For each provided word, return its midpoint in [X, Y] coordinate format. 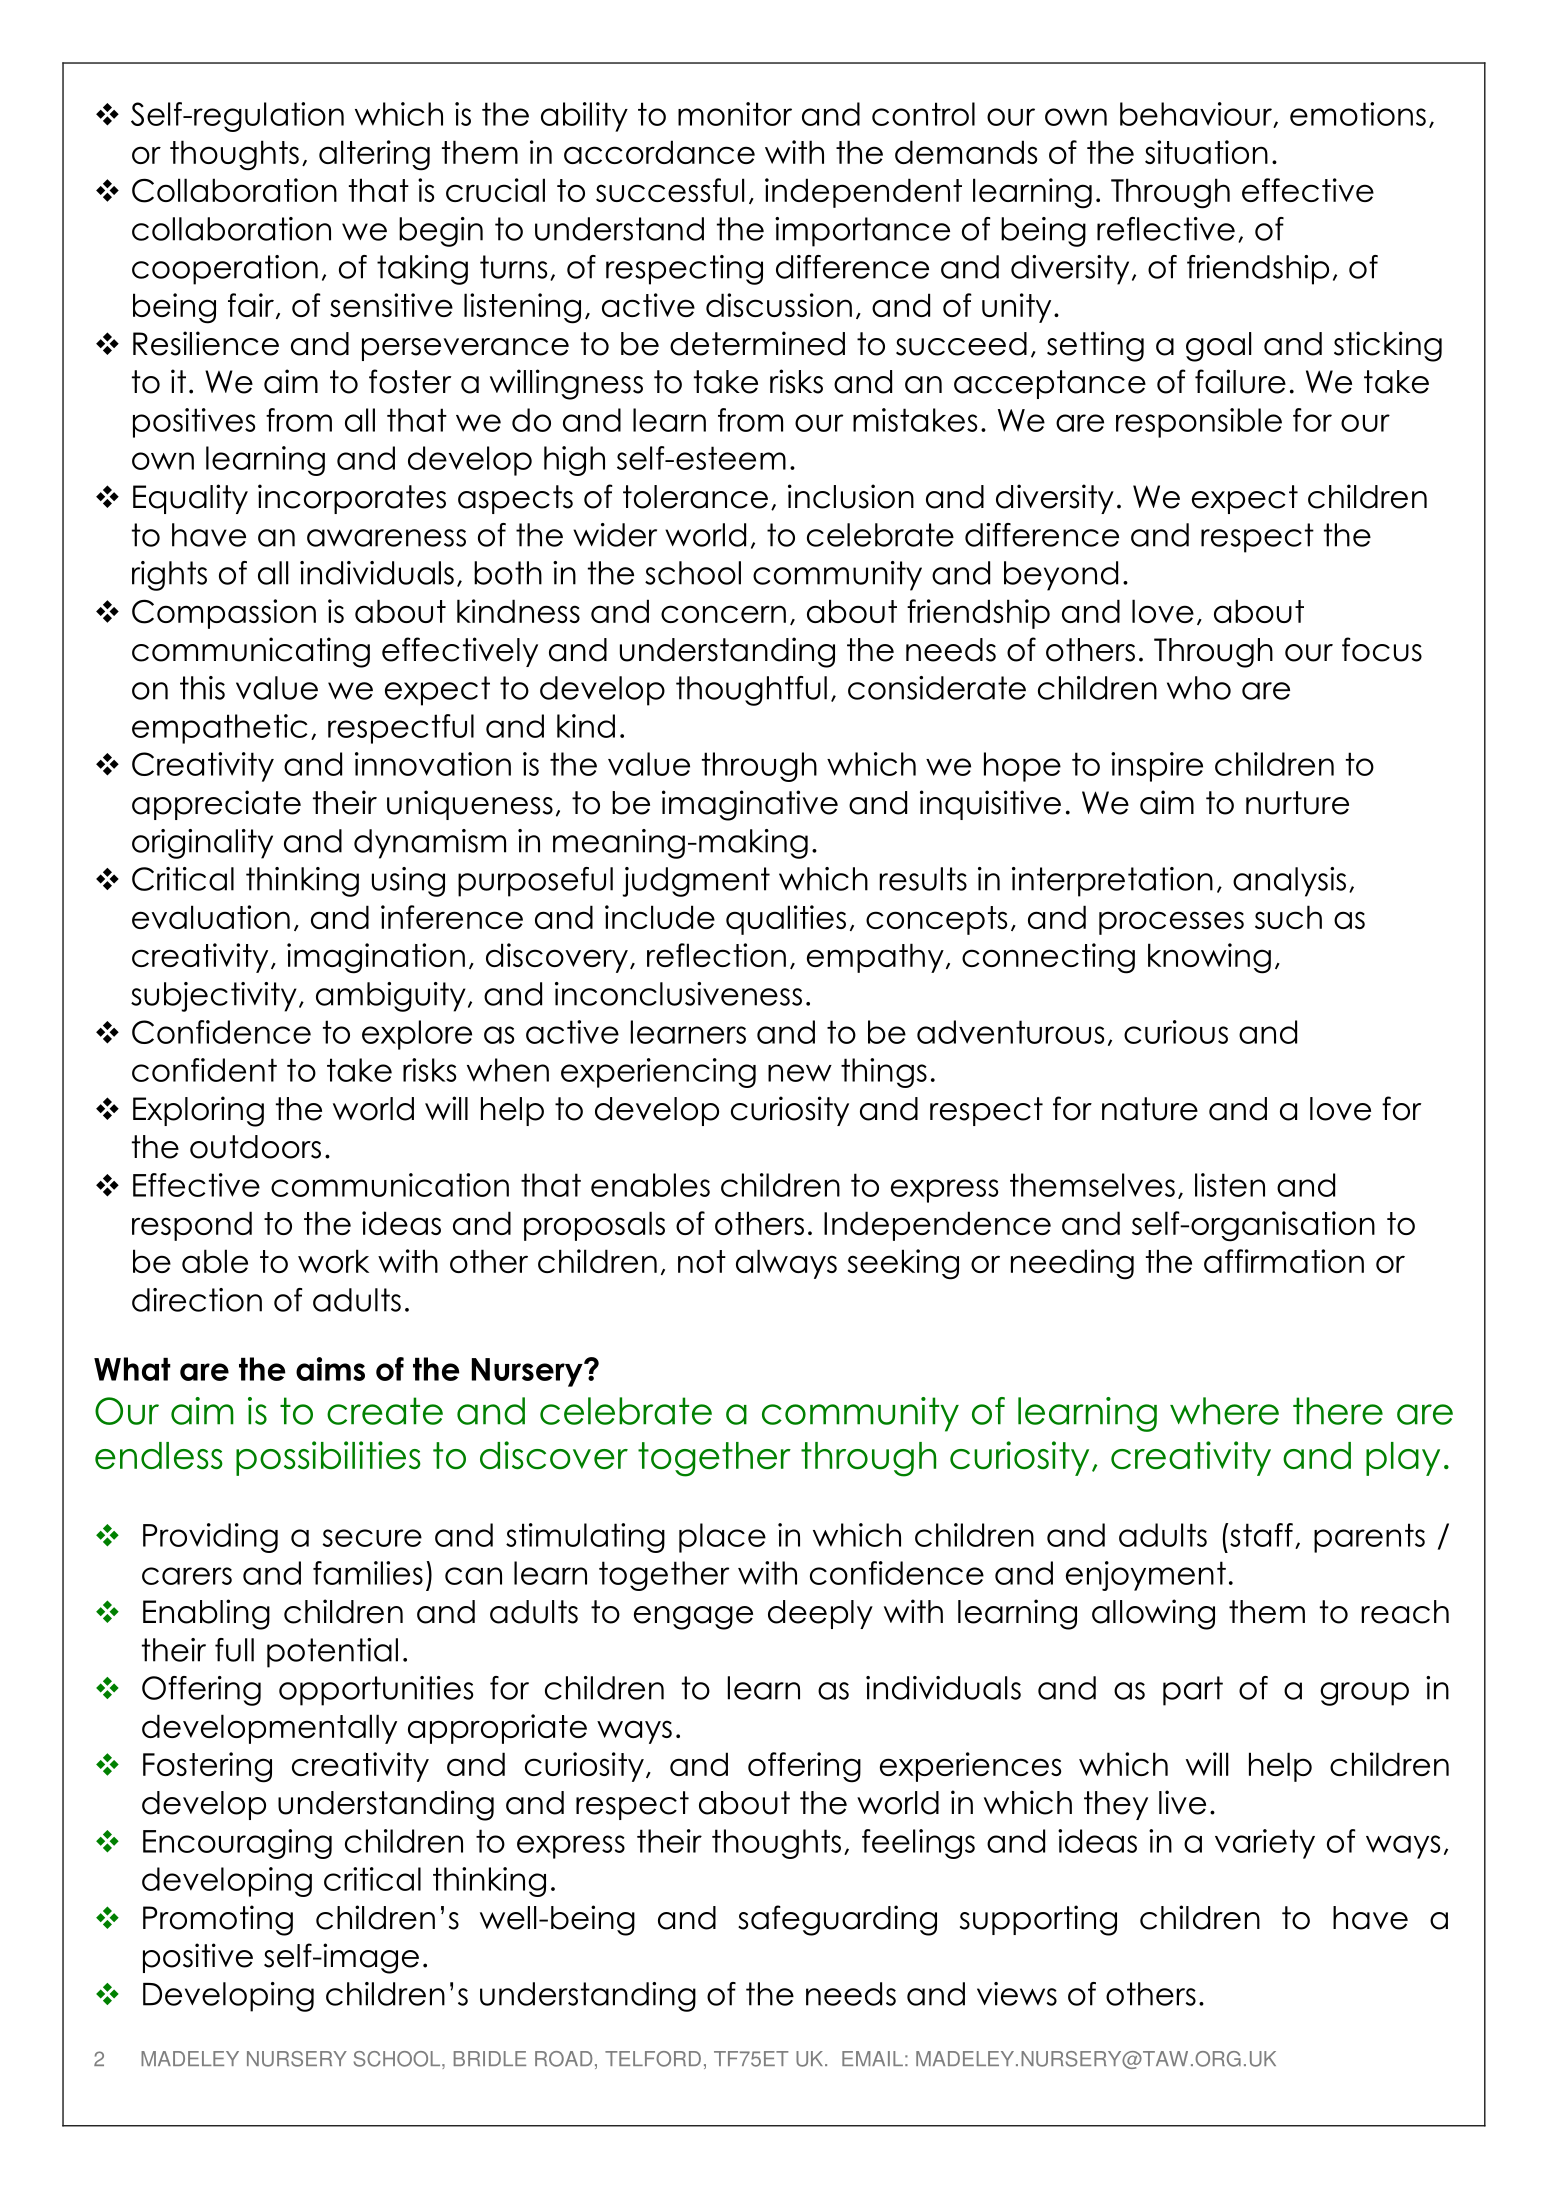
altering [374, 155]
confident [204, 1070]
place [722, 1538]
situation [1206, 152]
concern [723, 614]
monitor [735, 114]
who [1199, 688]
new [800, 1073]
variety [1265, 1844]
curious [1176, 1032]
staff [1261, 1535]
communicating [251, 652]
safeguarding [837, 1920]
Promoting [218, 1920]
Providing [210, 1538]
